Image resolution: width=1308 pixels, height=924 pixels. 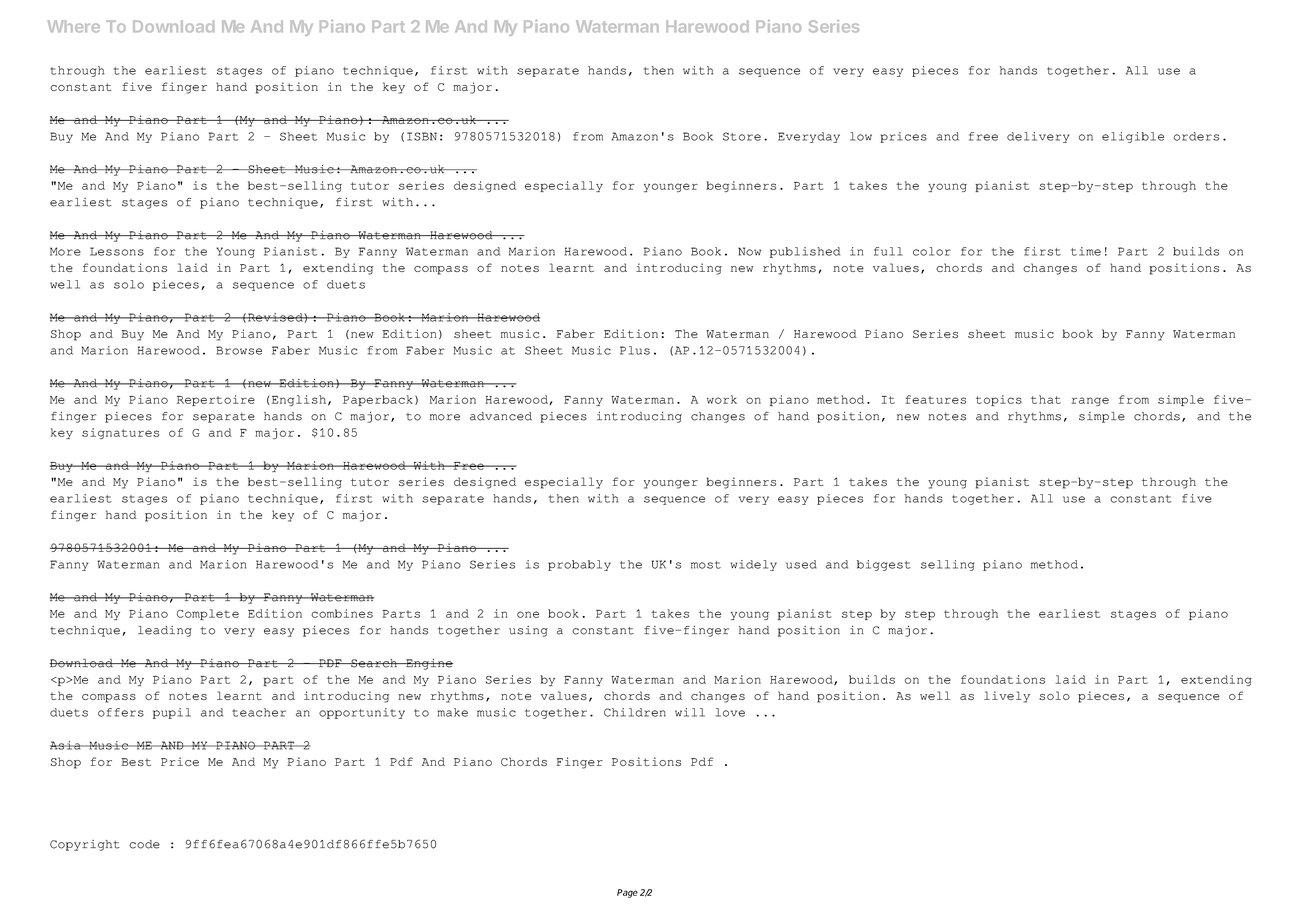 What do you see at coordinates (165, 631) in the screenshot?
I see `leading` at bounding box center [165, 631].
